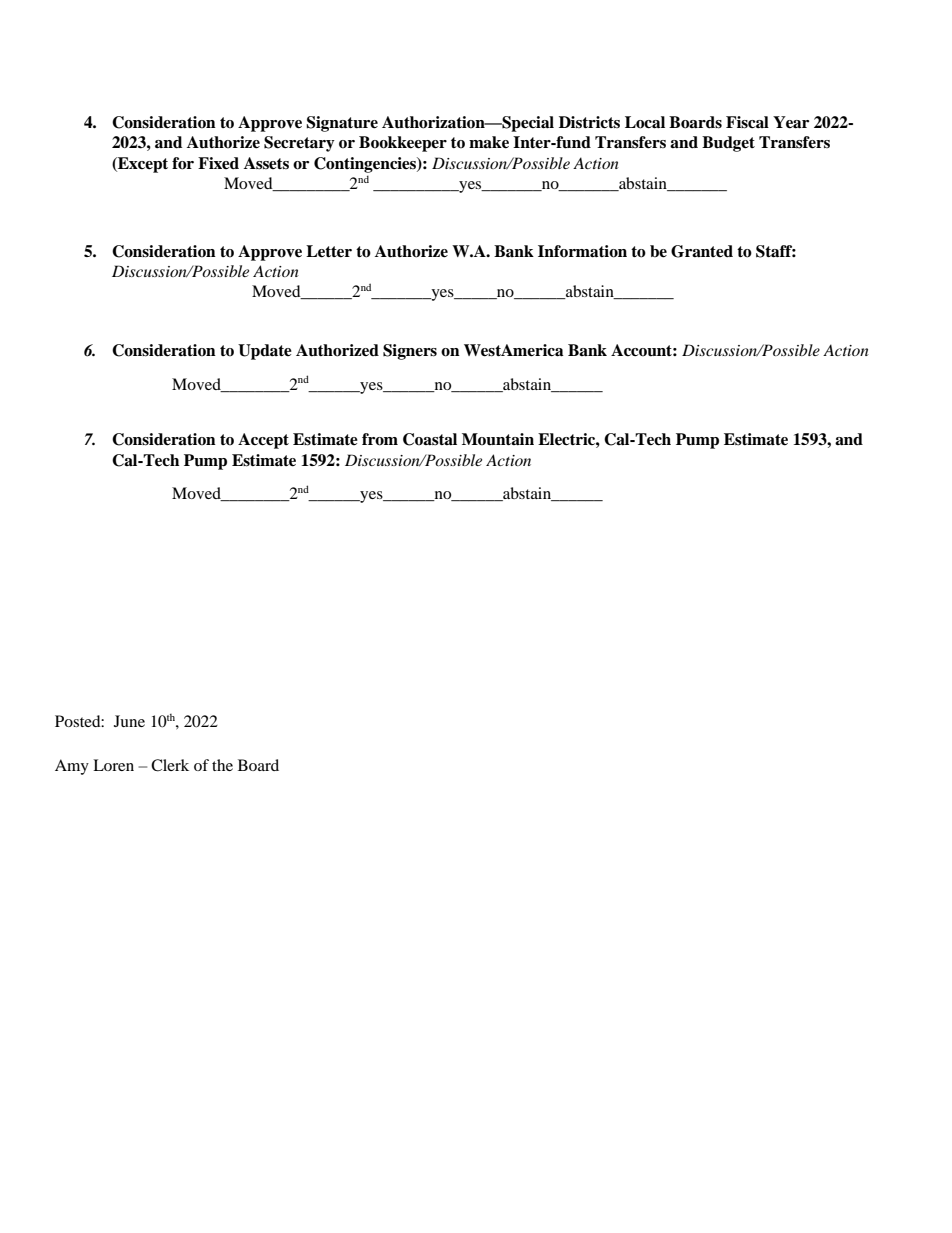 The image size is (952, 1233). Describe the element at coordinates (113, 765) in the screenshot. I see `Loren` at that location.
